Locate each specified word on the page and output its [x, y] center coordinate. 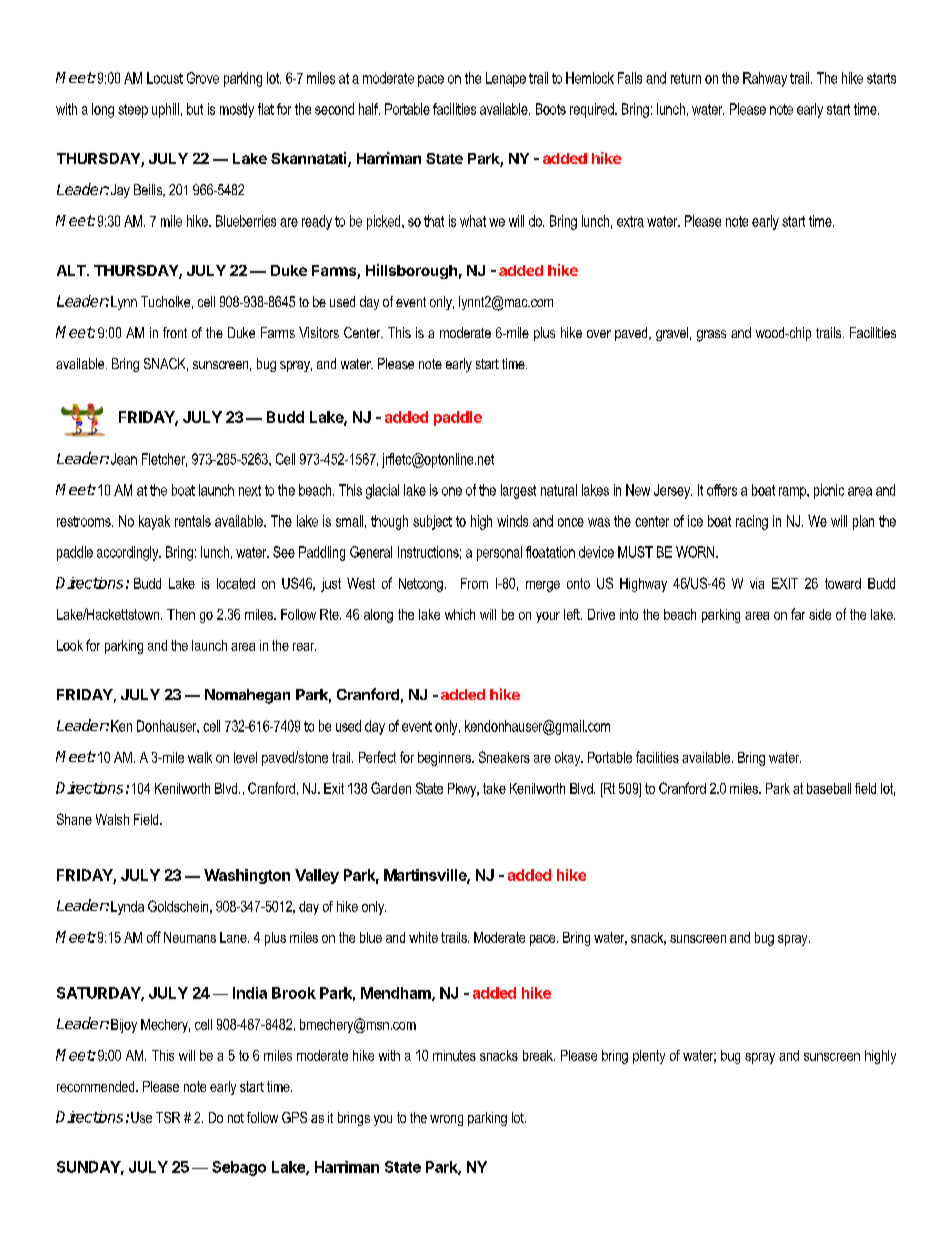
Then [181, 614]
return [686, 78]
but [195, 109]
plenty [649, 1057]
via [757, 583]
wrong [446, 1120]
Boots [551, 109]
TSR [168, 1117]
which [460, 614]
